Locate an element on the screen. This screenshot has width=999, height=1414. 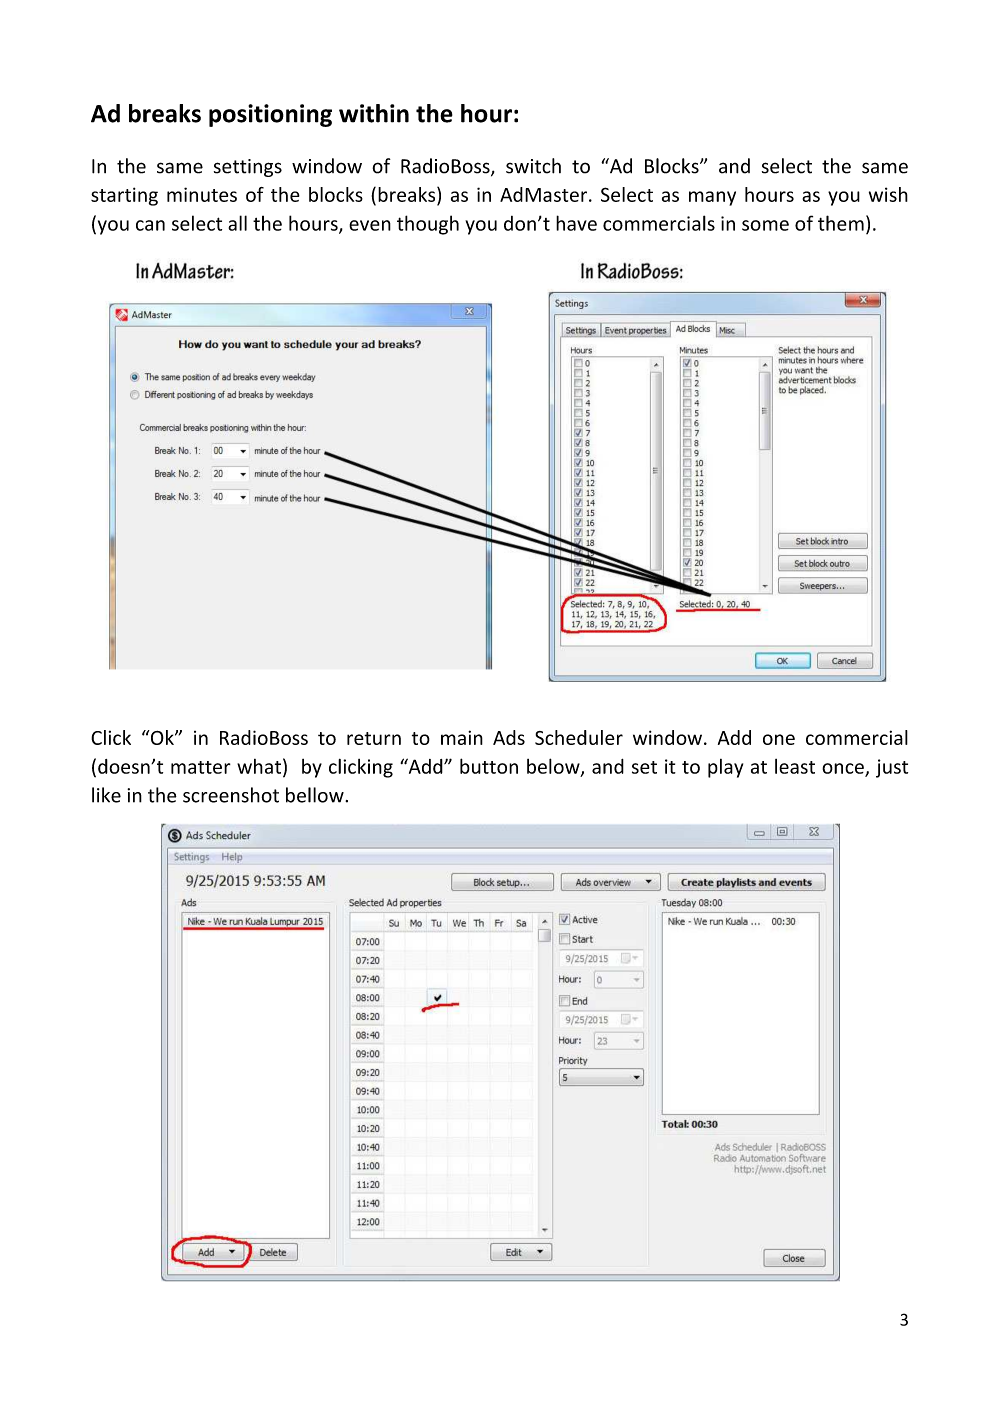
all is located at coordinates (237, 223).
